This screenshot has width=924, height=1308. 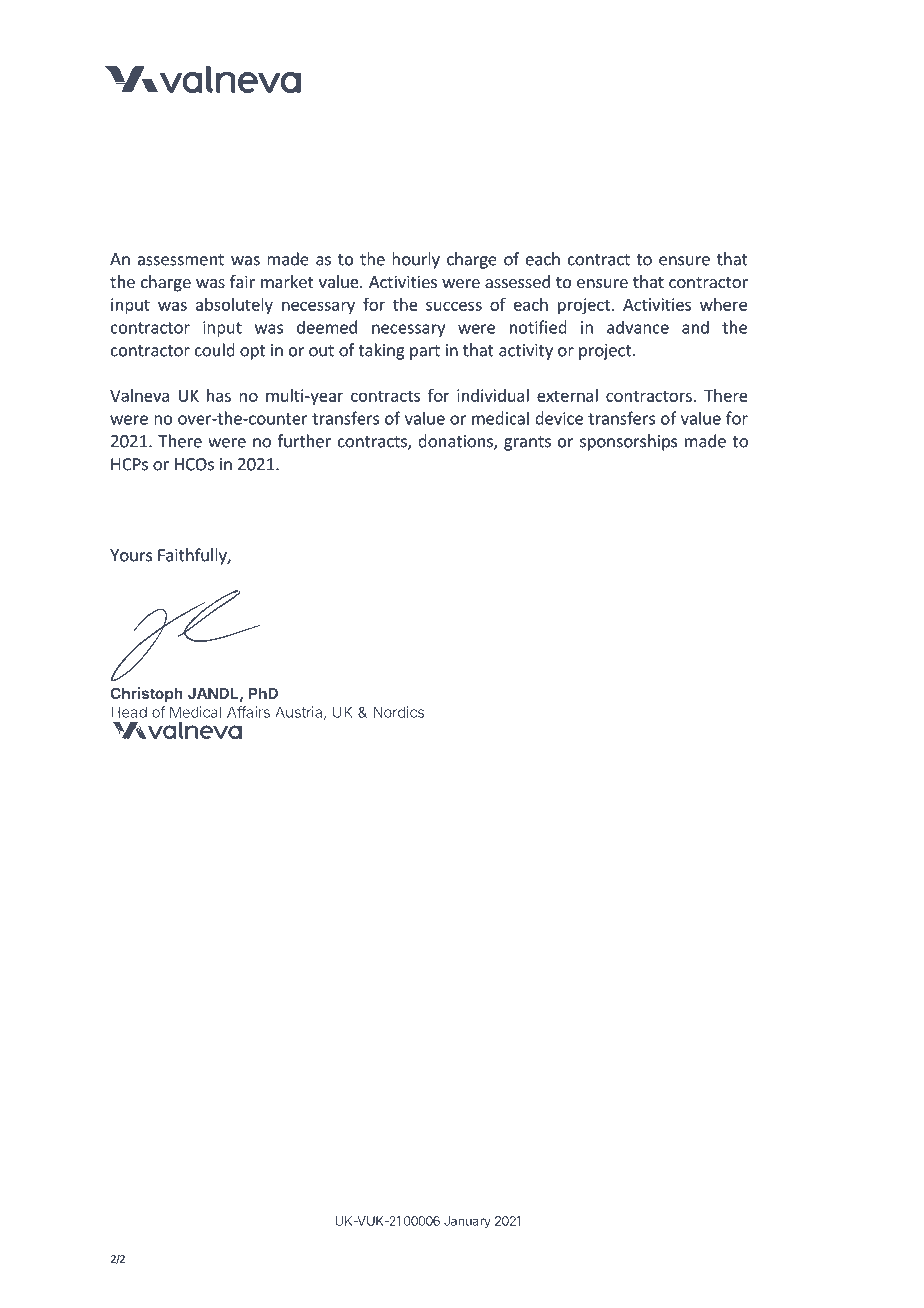 I want to click on sponsorships, so click(x=628, y=442).
